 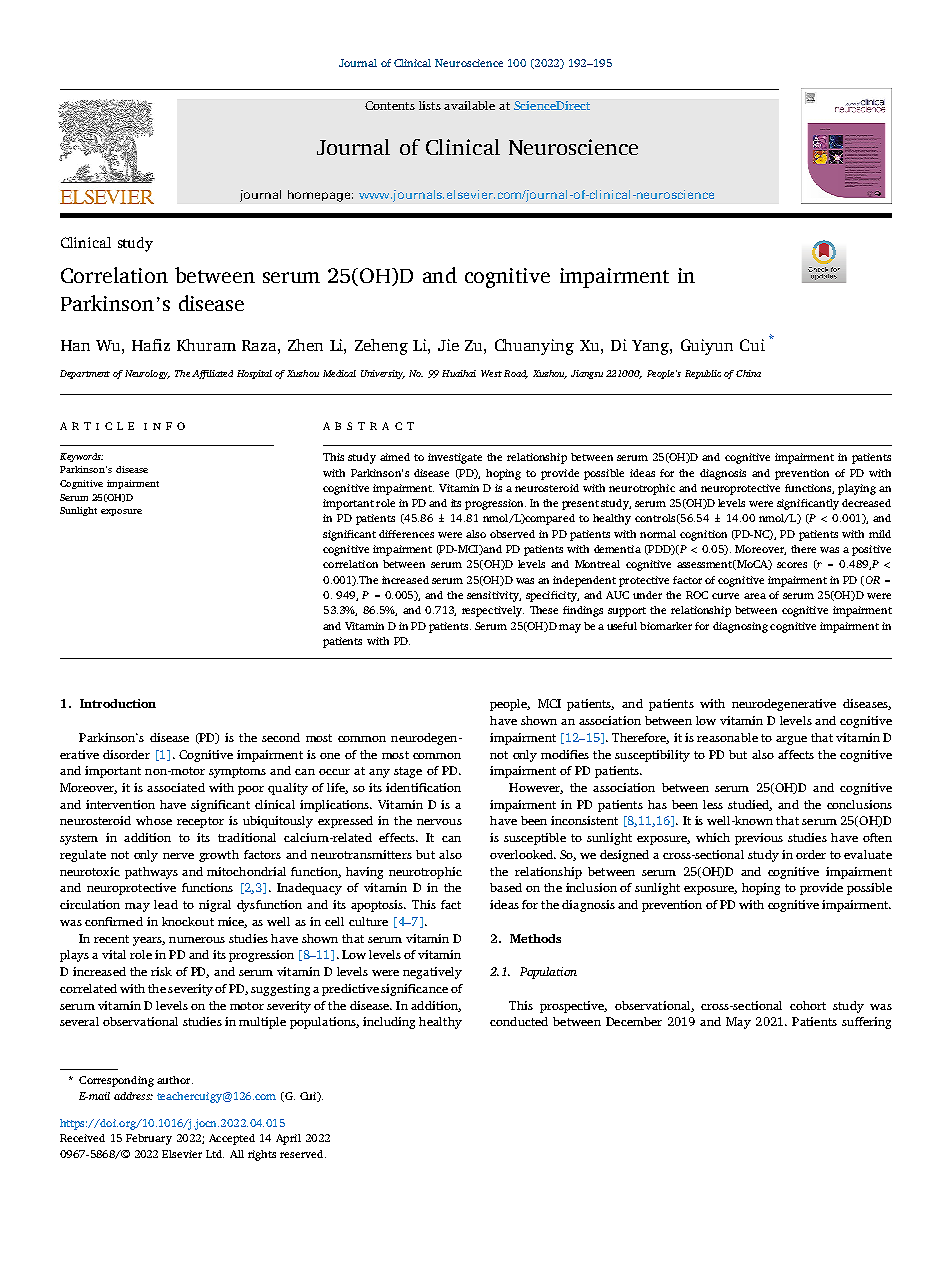 I want to click on available, so click(x=469, y=105).
